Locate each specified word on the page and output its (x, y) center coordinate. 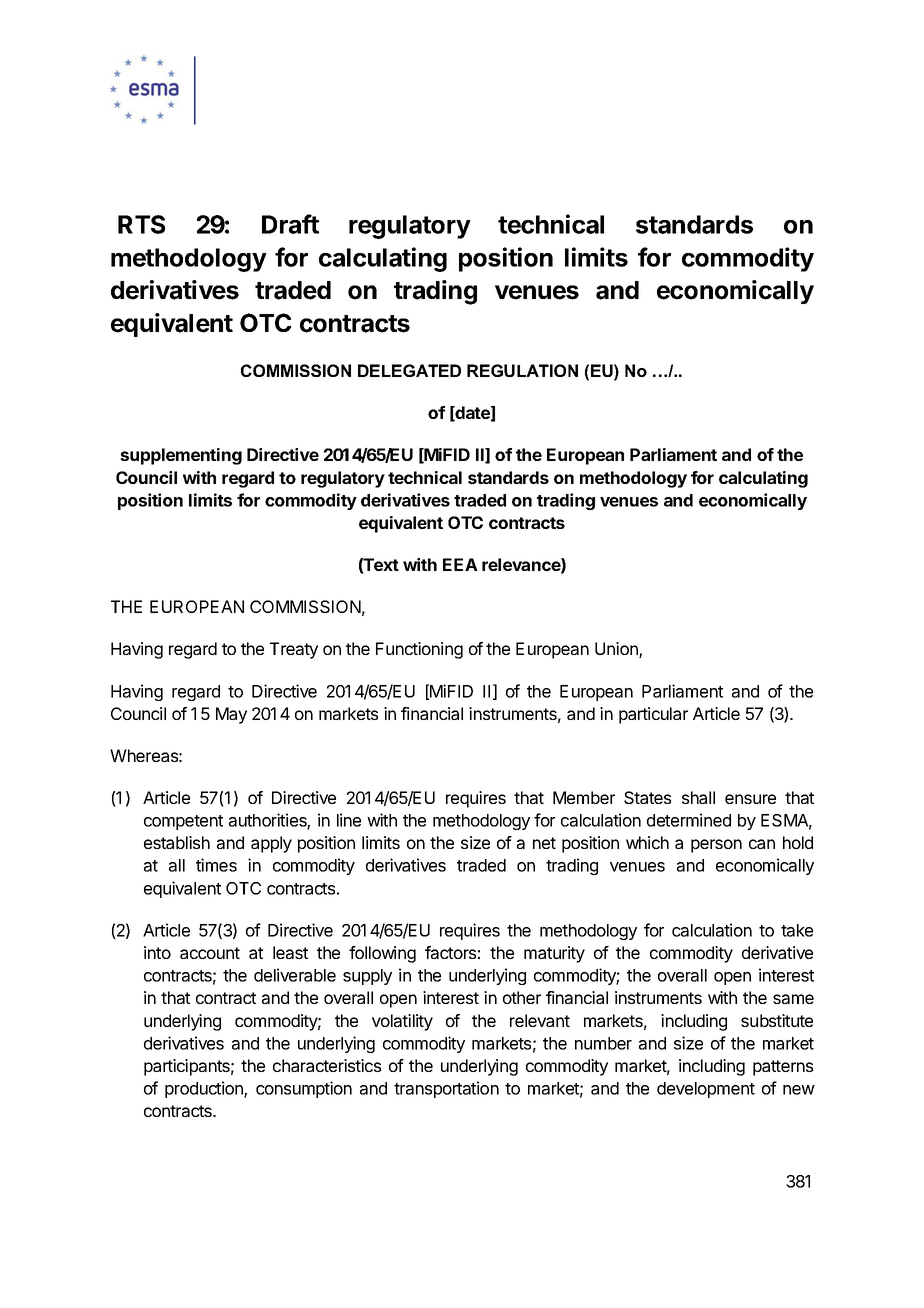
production (205, 1089)
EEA (460, 564)
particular (653, 715)
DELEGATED (409, 370)
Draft (290, 224)
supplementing (181, 456)
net (544, 843)
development (706, 1090)
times (216, 865)
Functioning (419, 650)
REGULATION (522, 370)
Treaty (294, 650)
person (716, 846)
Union (617, 650)
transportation (446, 1089)
